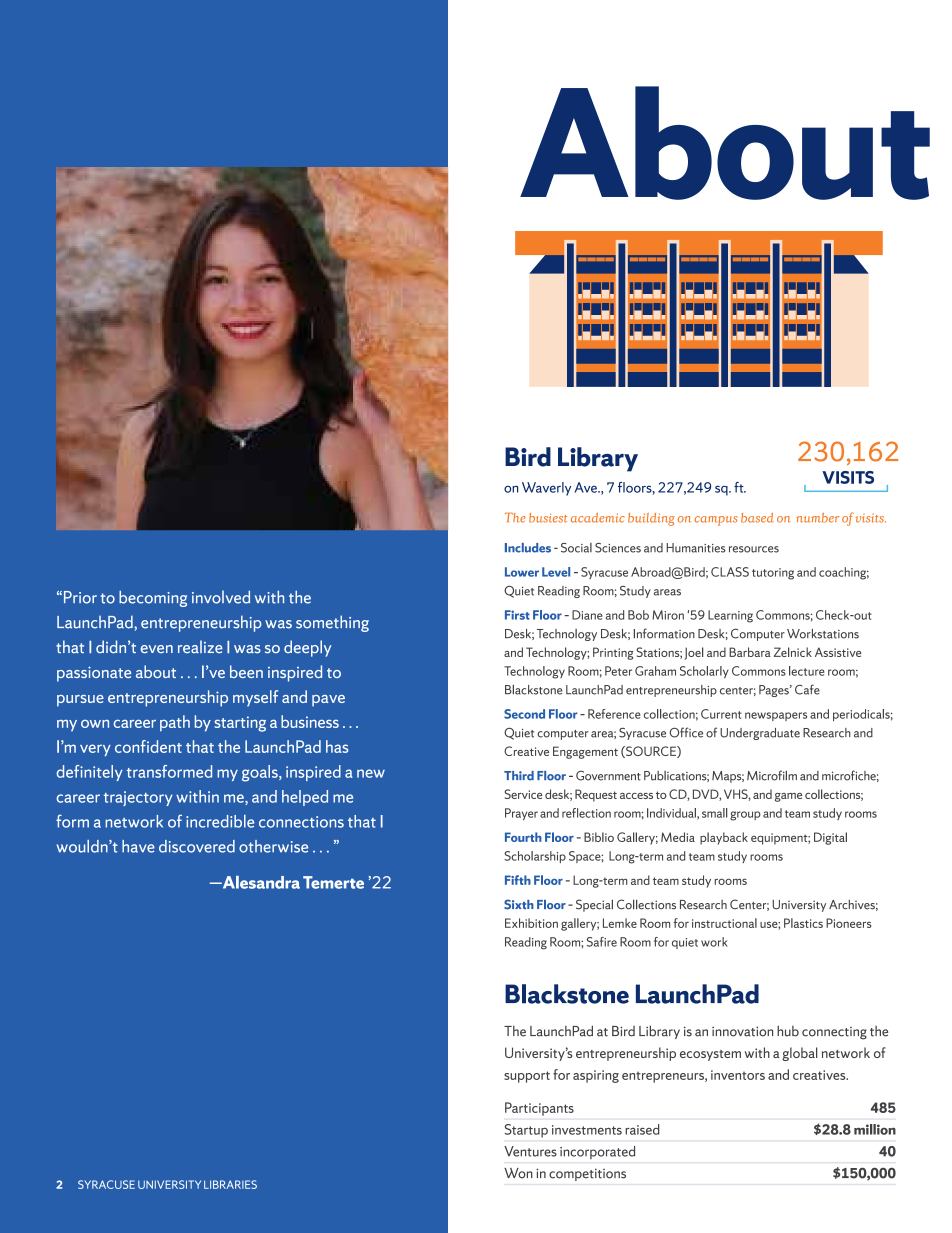 Image resolution: width=952 pixels, height=1233 pixels. What do you see at coordinates (530, 1151) in the screenshot?
I see `Ventures` at bounding box center [530, 1151].
